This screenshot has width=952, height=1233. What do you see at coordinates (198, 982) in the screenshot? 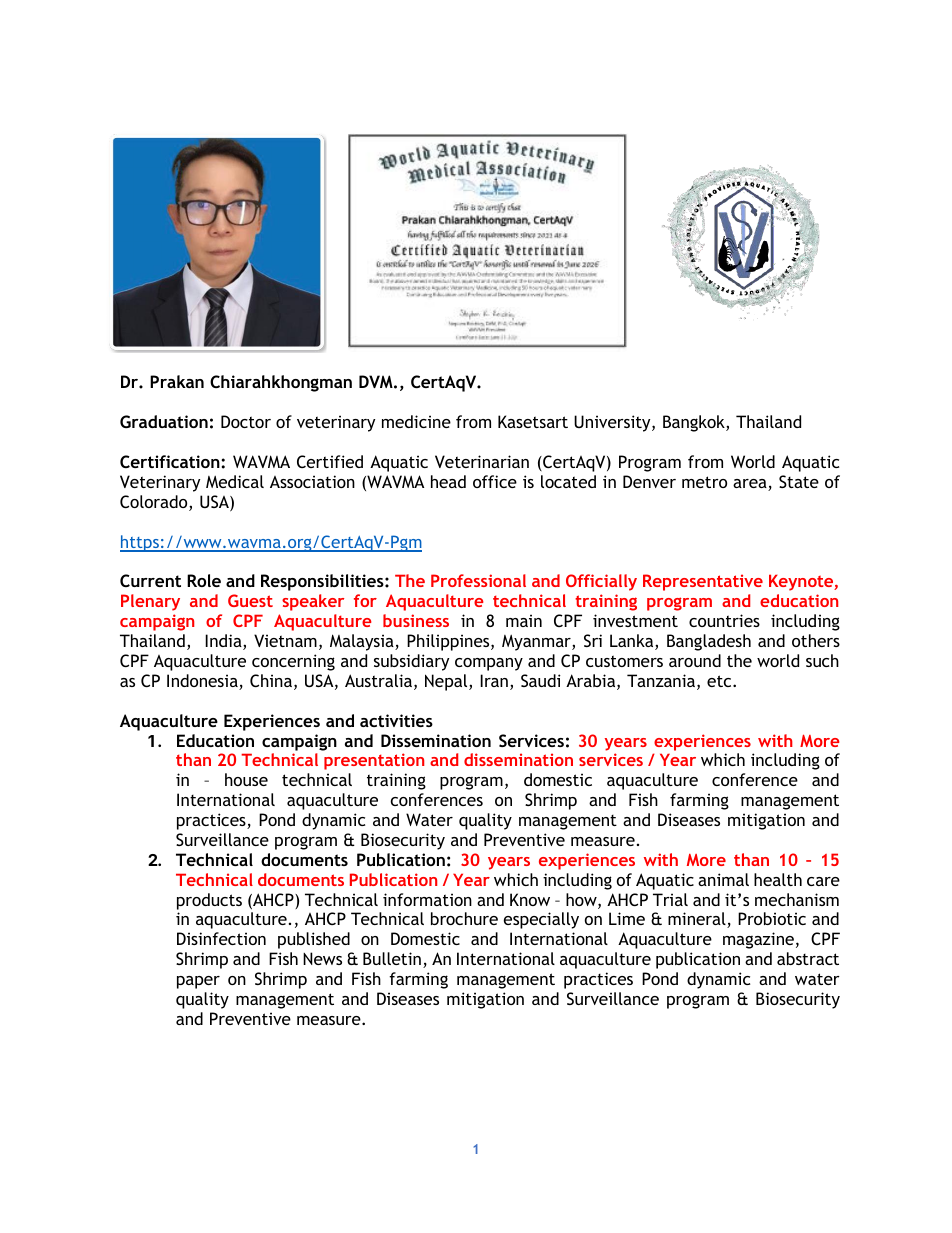
I see `paper` at bounding box center [198, 982].
